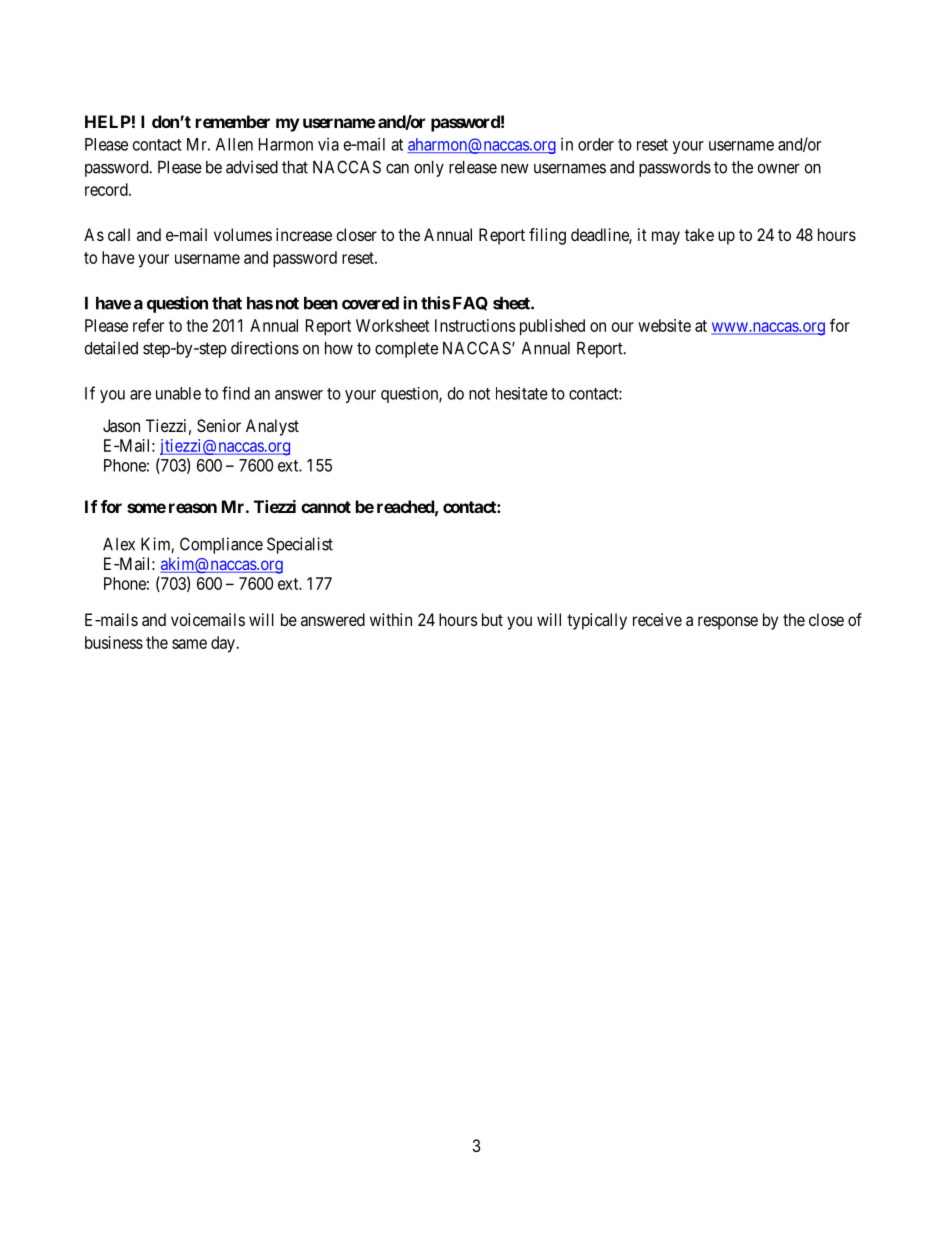 The width and height of the page is (952, 1233). Describe the element at coordinates (178, 393) in the page. I see `unable` at that location.
